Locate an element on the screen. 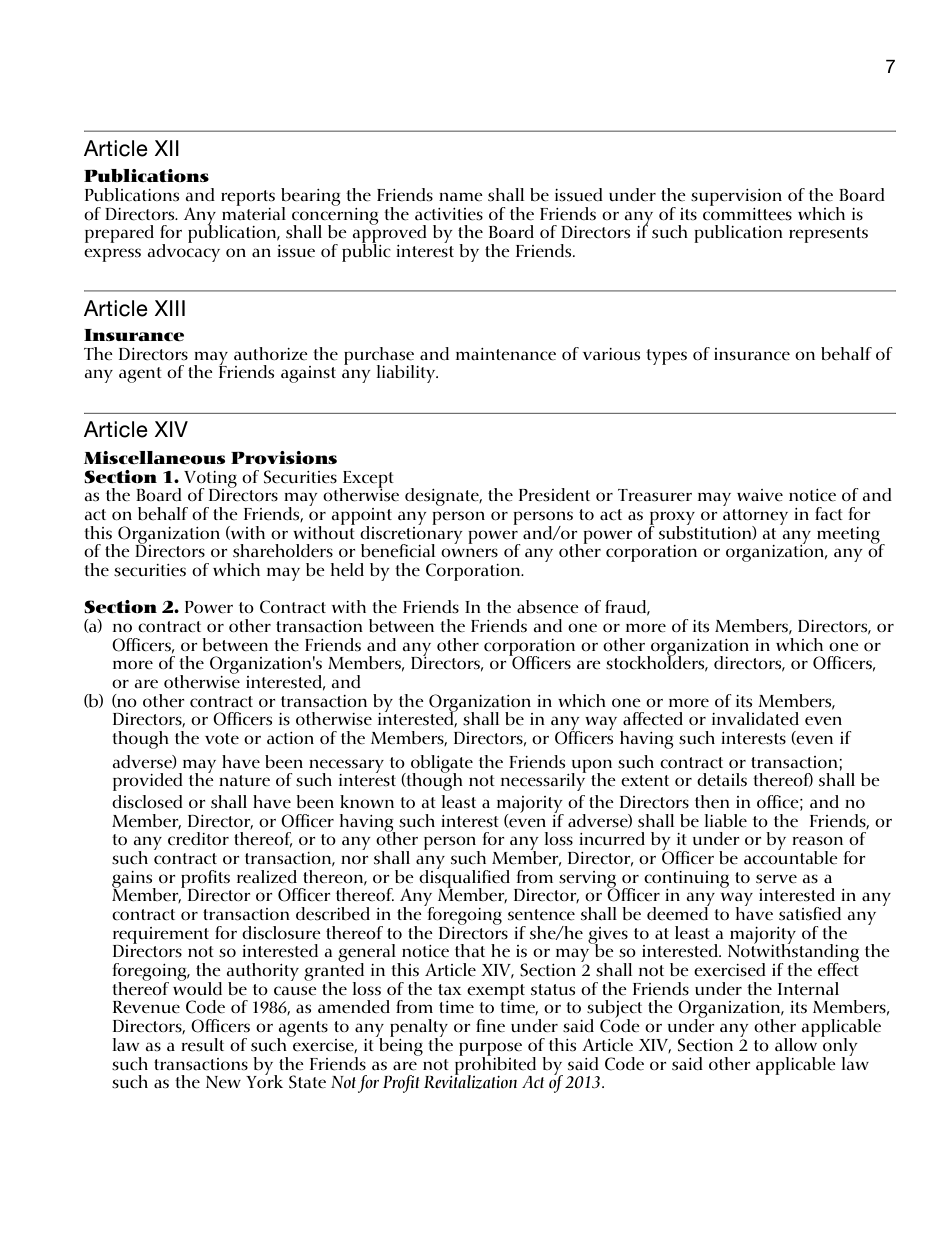 The image size is (952, 1233). activities is located at coordinates (449, 214).
